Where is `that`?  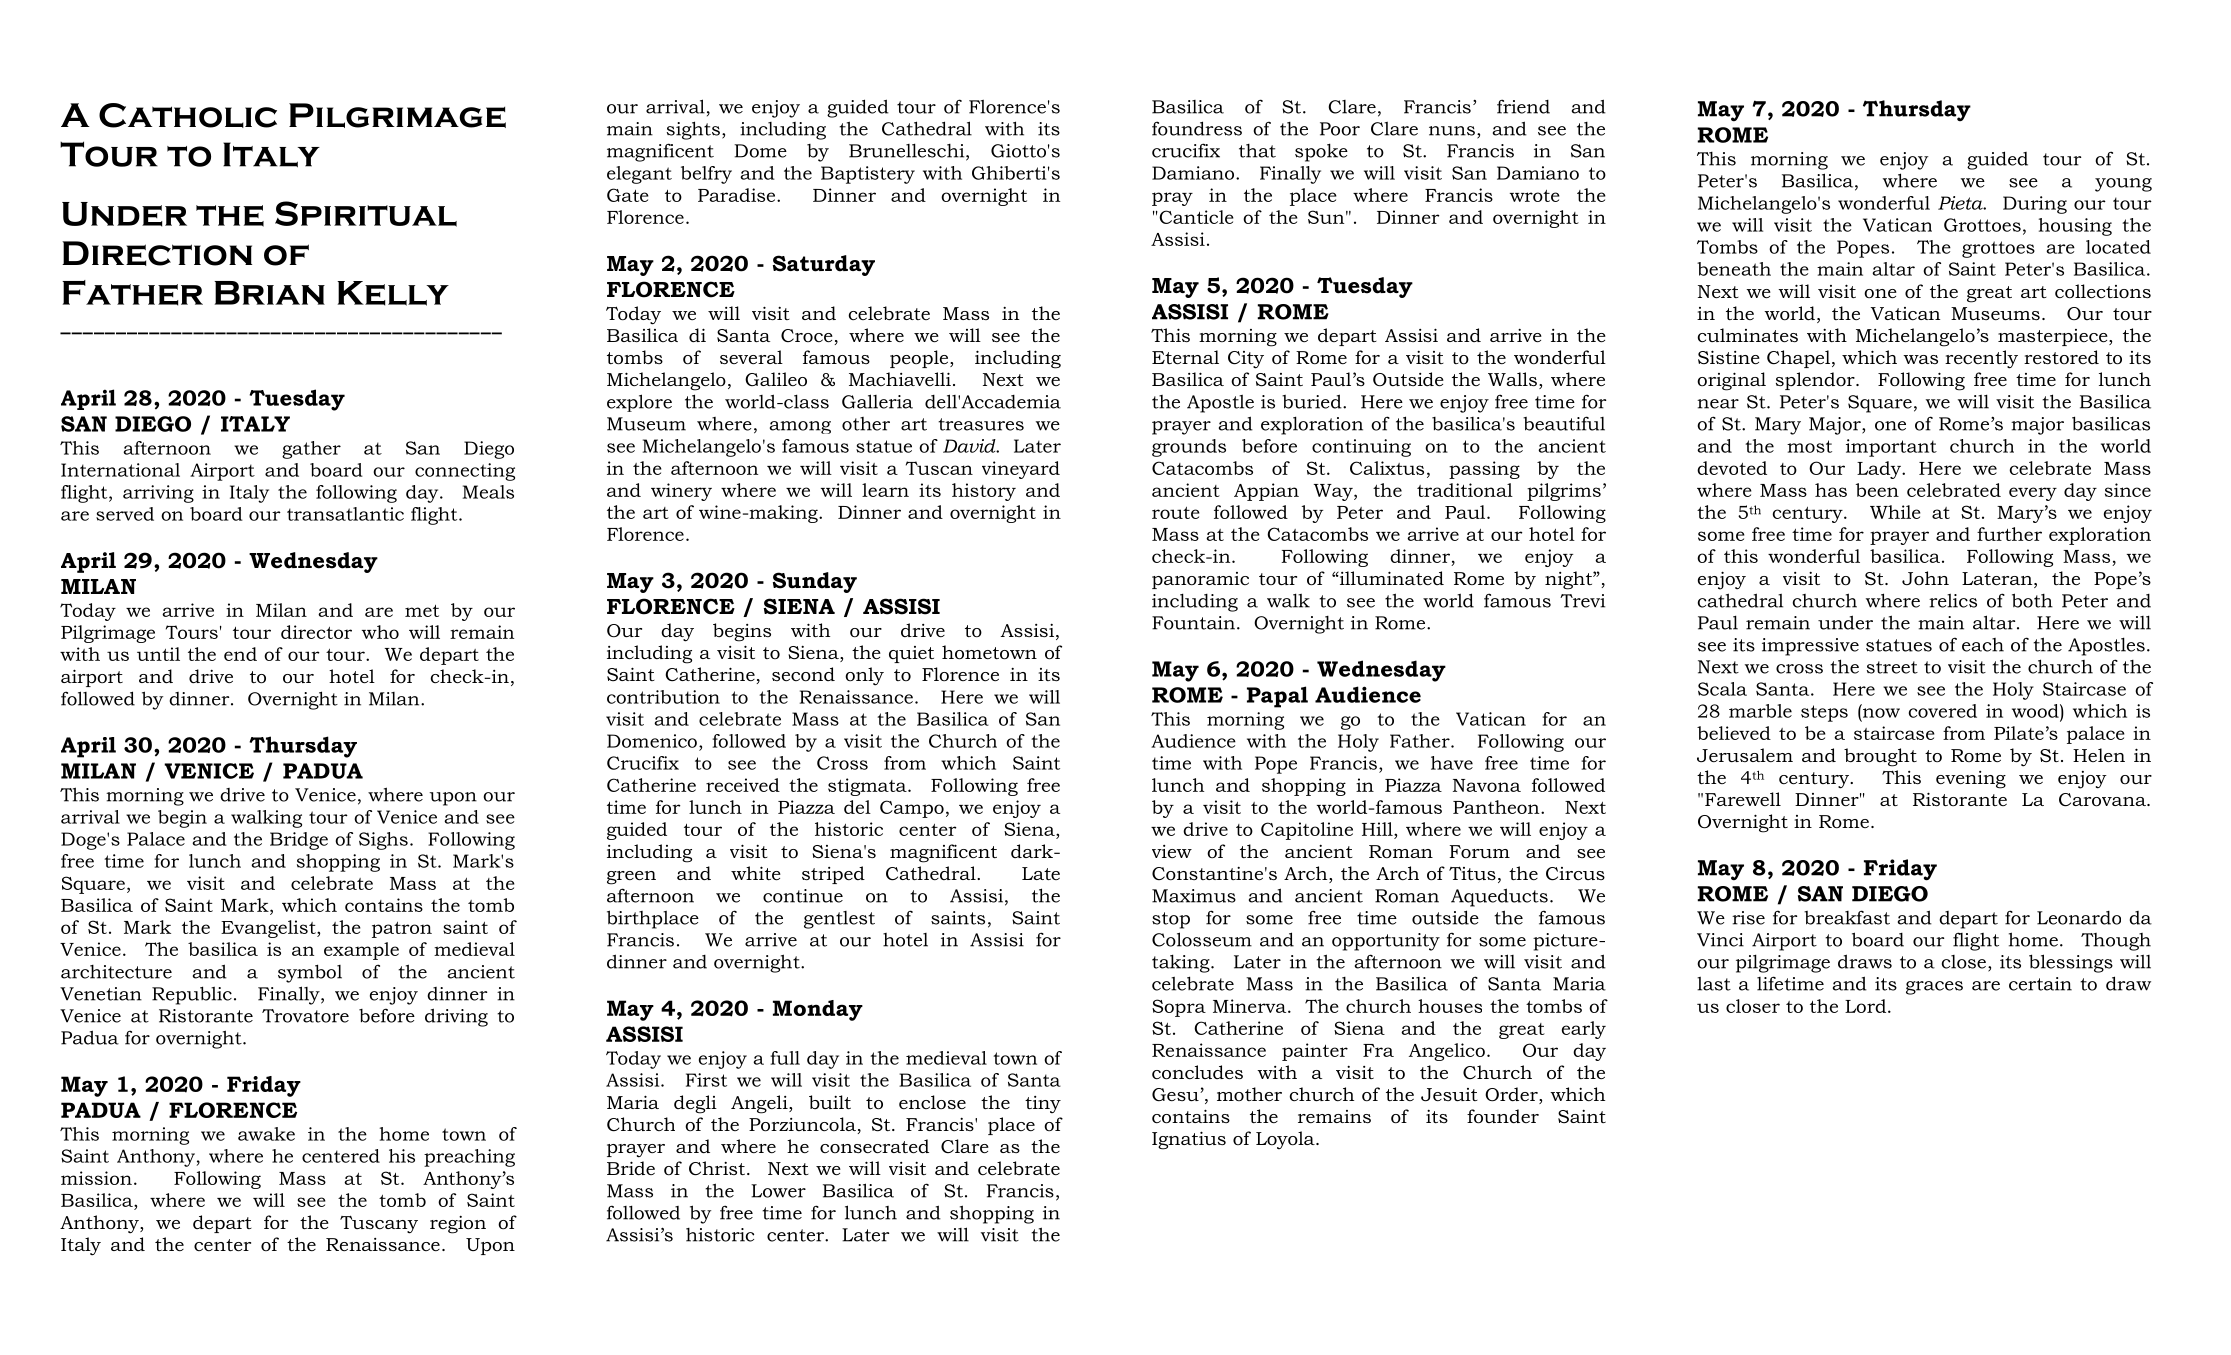
that is located at coordinates (1257, 151).
